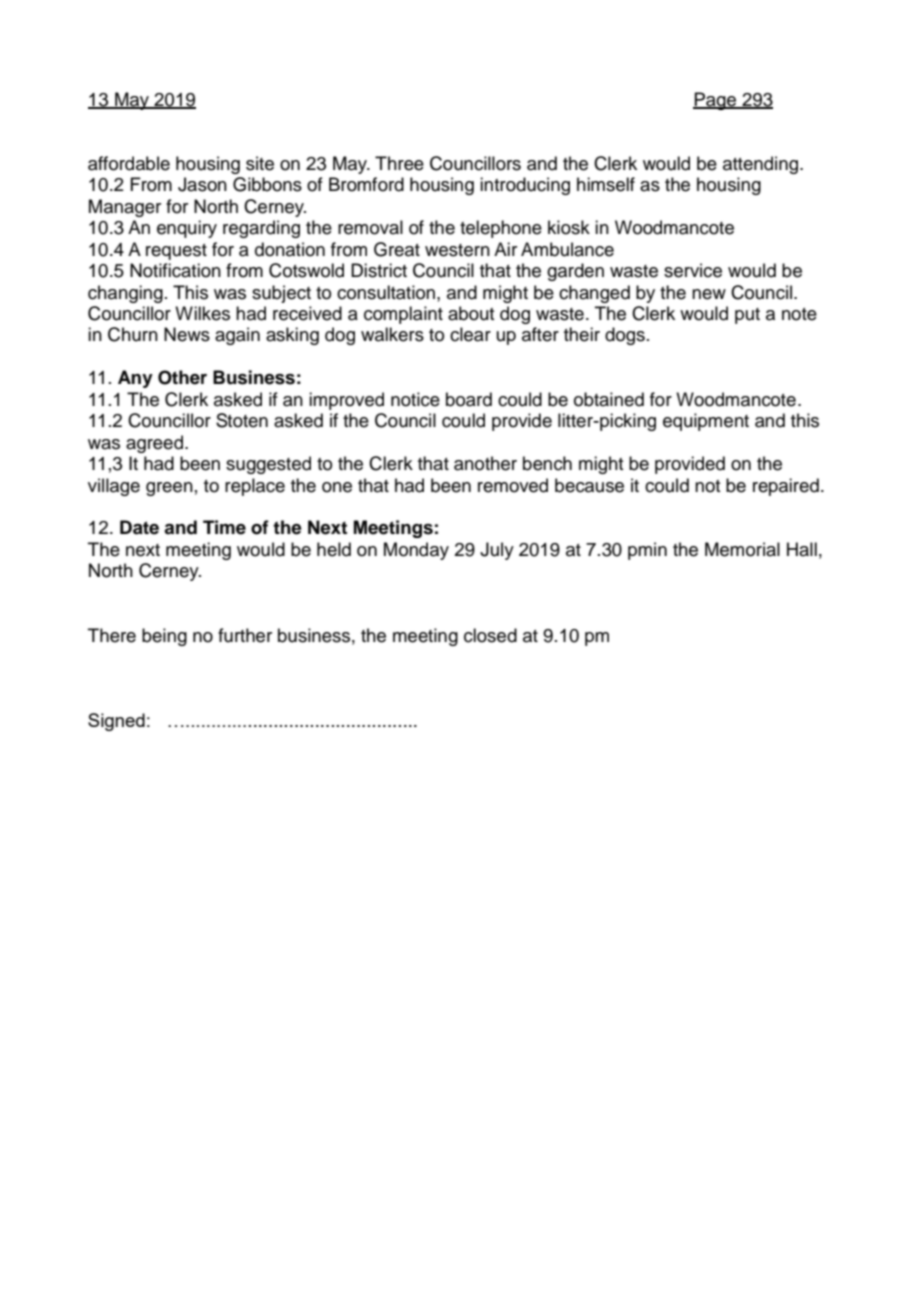  What do you see at coordinates (169, 489) in the image?
I see `green` at bounding box center [169, 489].
